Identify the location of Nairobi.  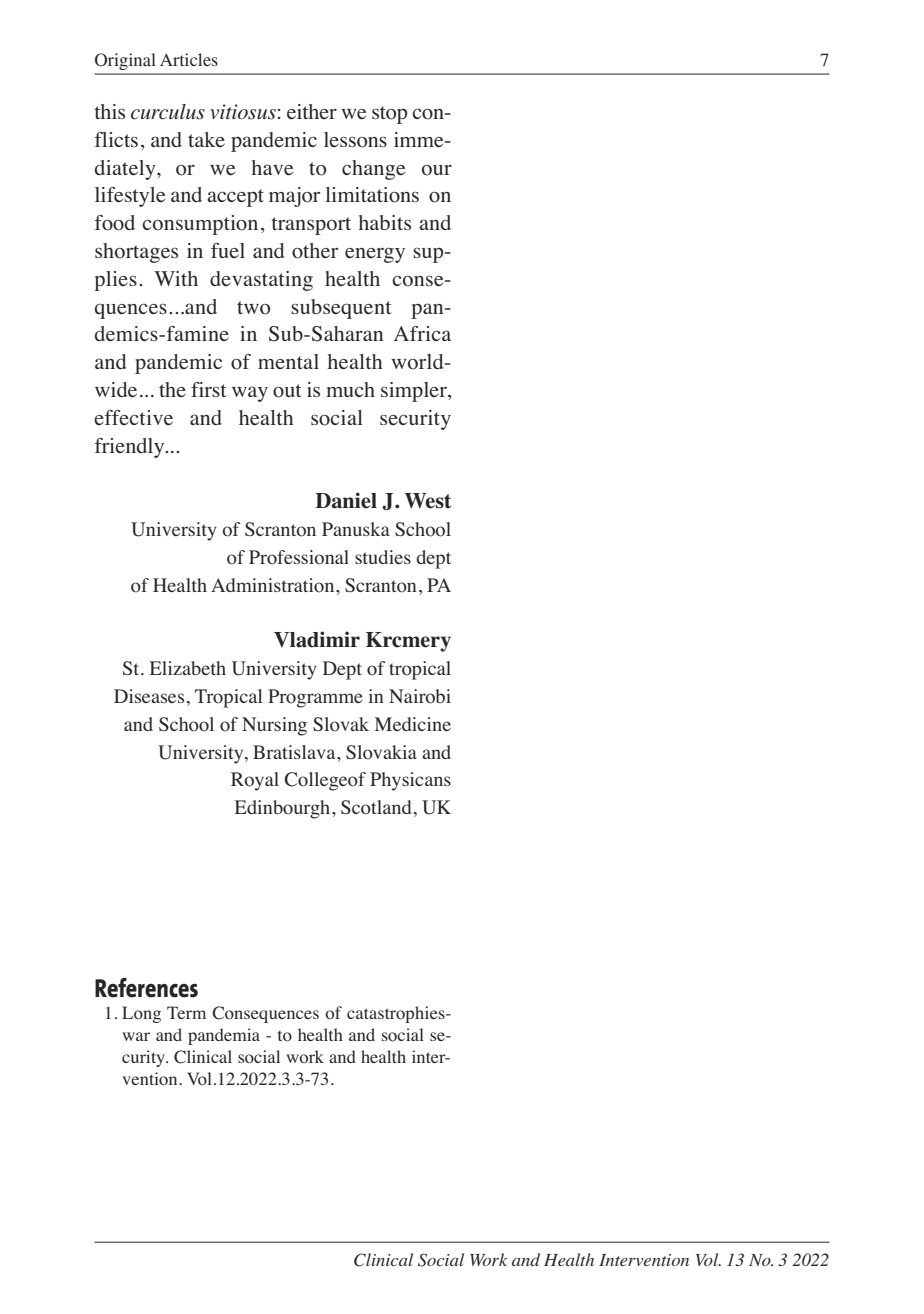
(420, 696).
